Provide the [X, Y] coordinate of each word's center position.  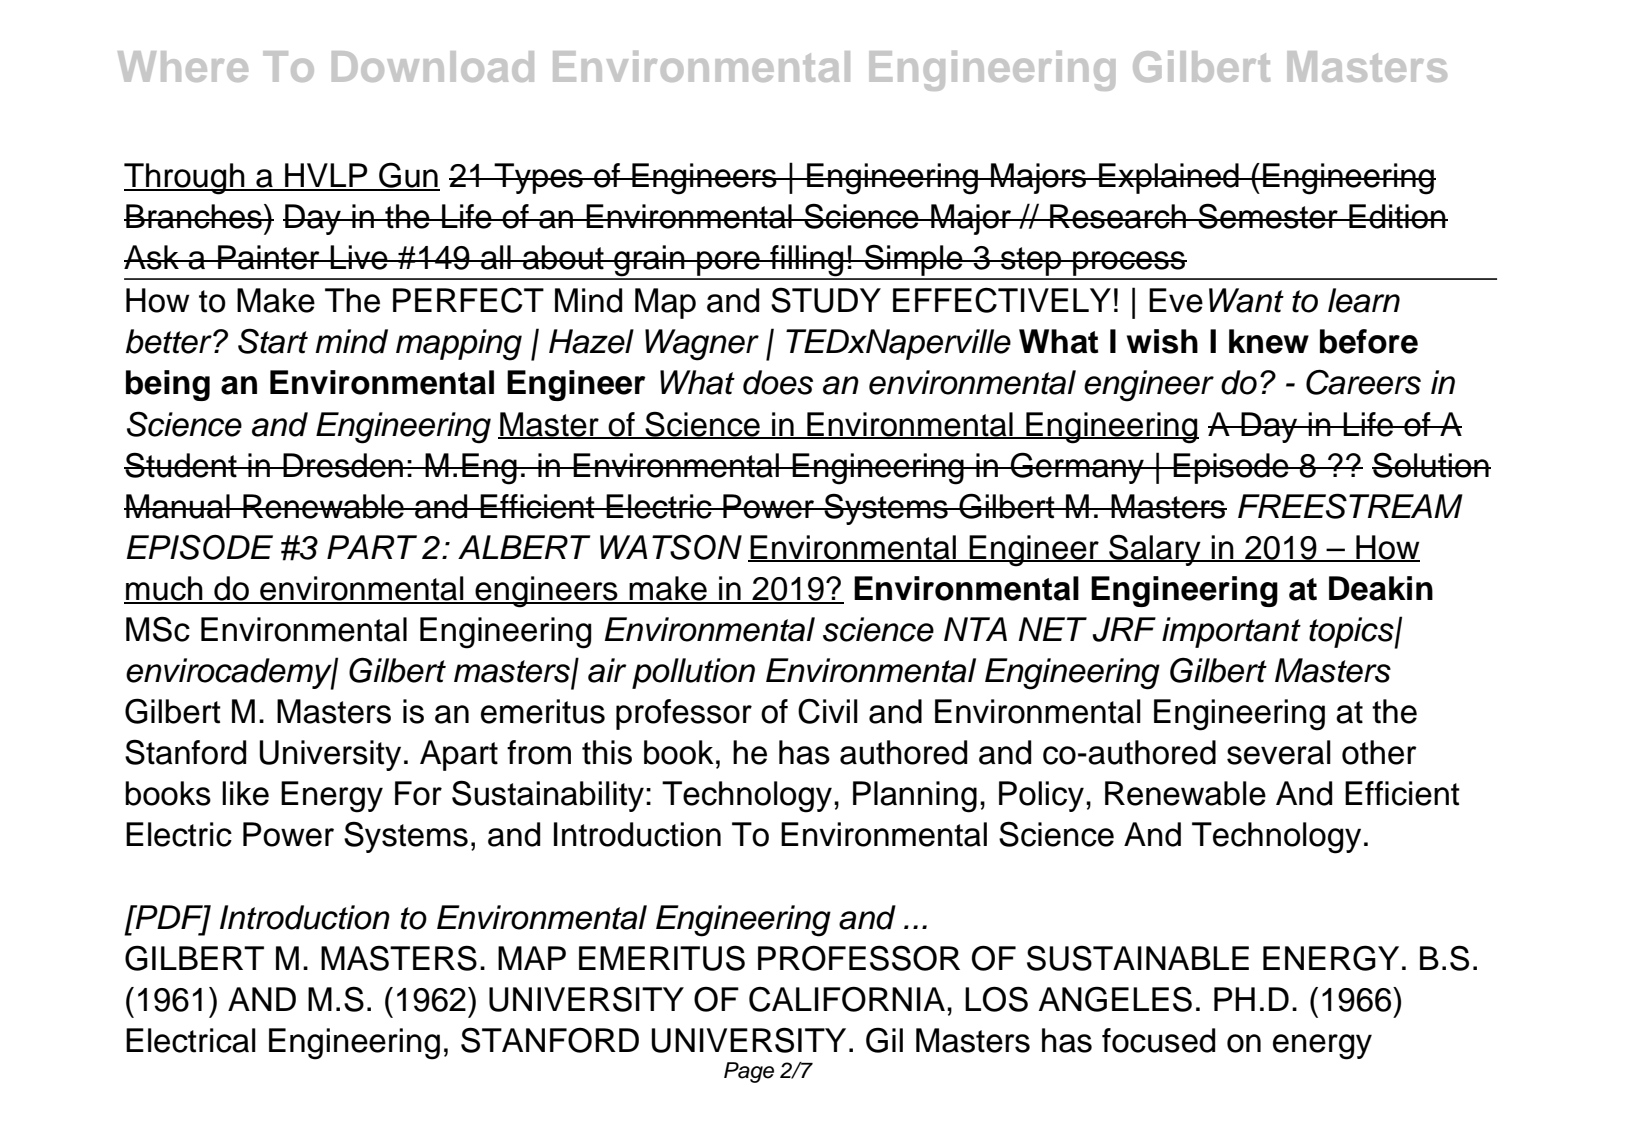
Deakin [1381, 588]
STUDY [826, 300]
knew [1269, 341]
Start [273, 341]
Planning [915, 797]
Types [539, 178]
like [245, 793]
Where [183, 66]
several [1279, 752]
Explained [1169, 178]
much [164, 589]
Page [749, 1072]
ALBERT [524, 547]
